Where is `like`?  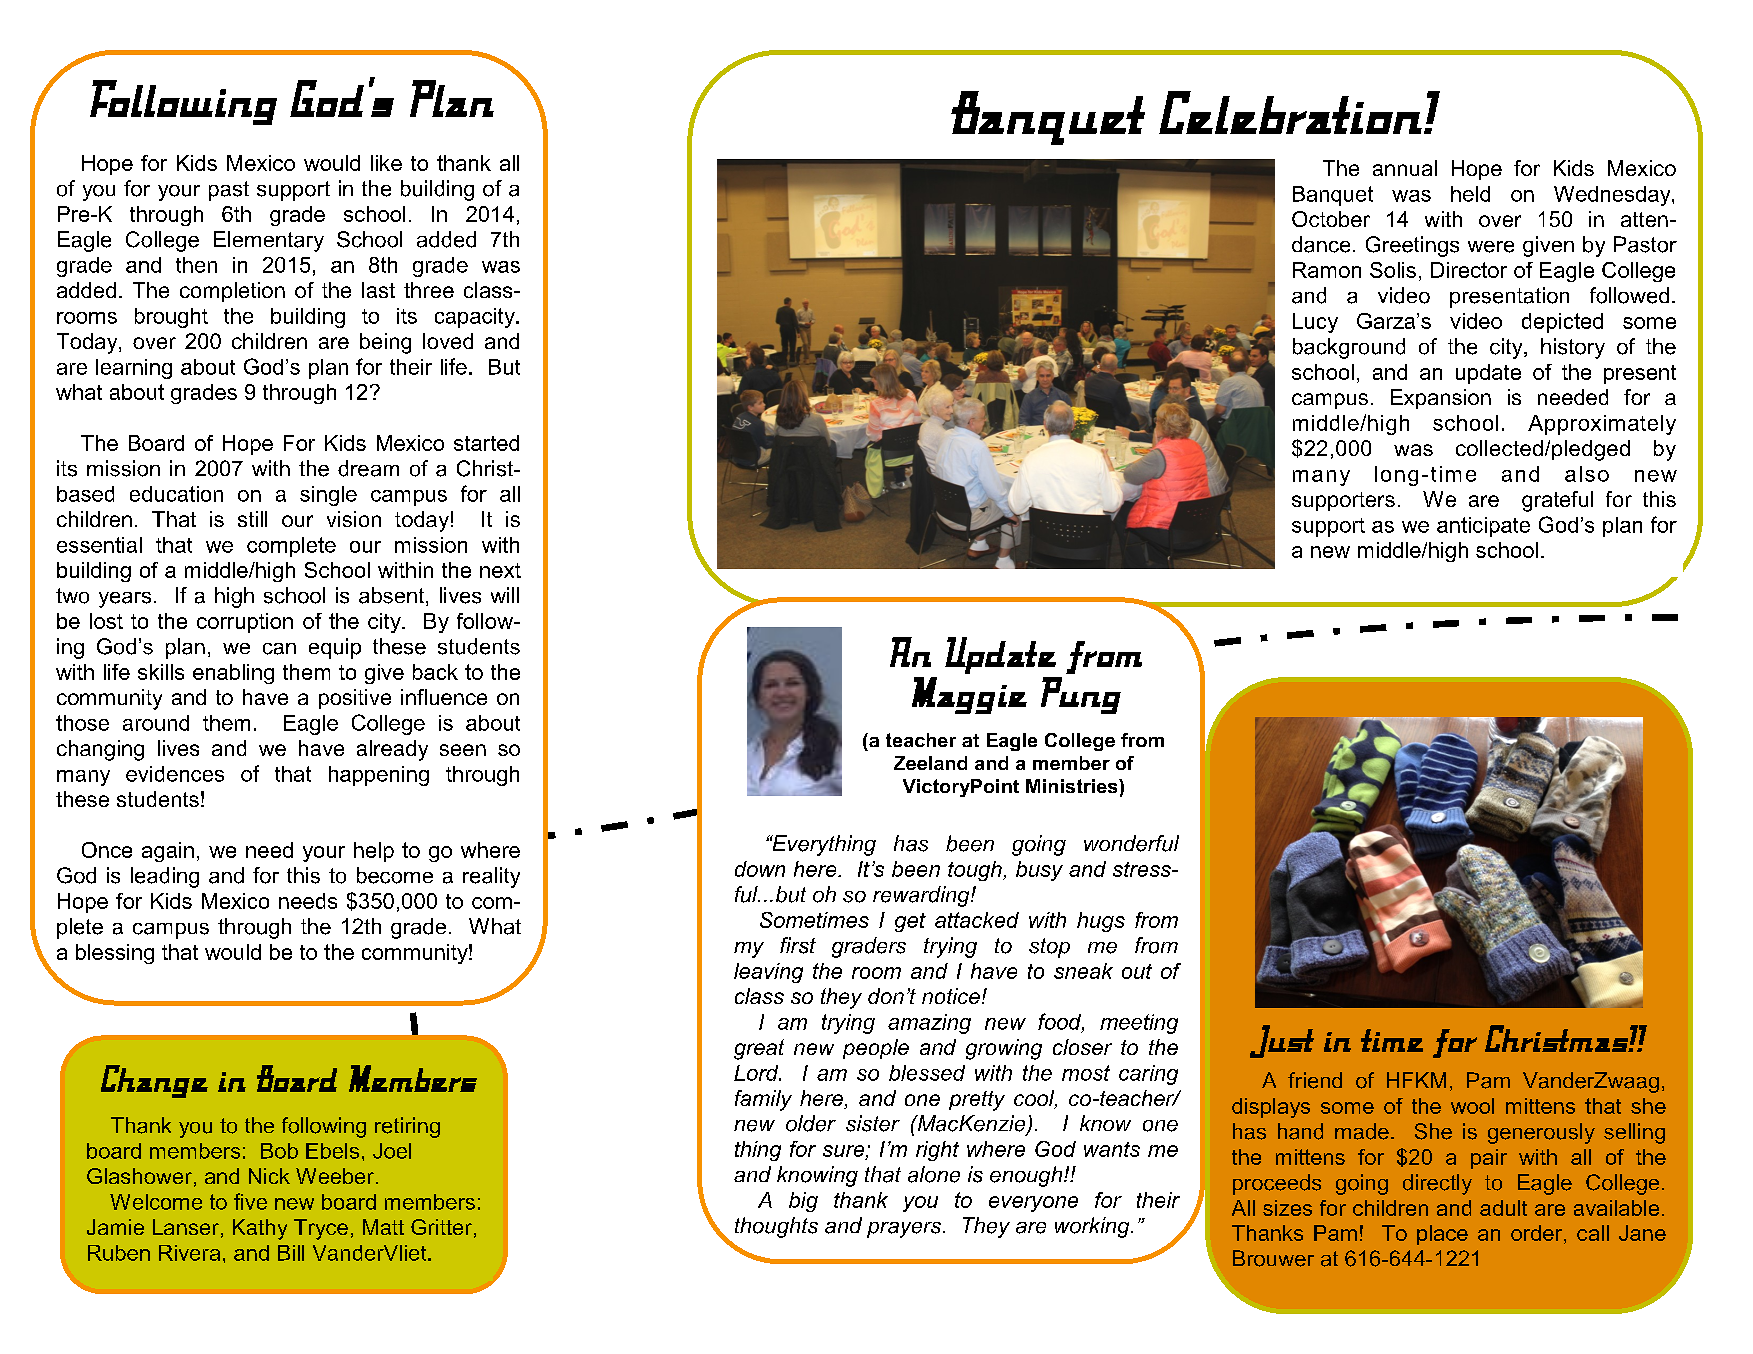 like is located at coordinates (386, 163).
